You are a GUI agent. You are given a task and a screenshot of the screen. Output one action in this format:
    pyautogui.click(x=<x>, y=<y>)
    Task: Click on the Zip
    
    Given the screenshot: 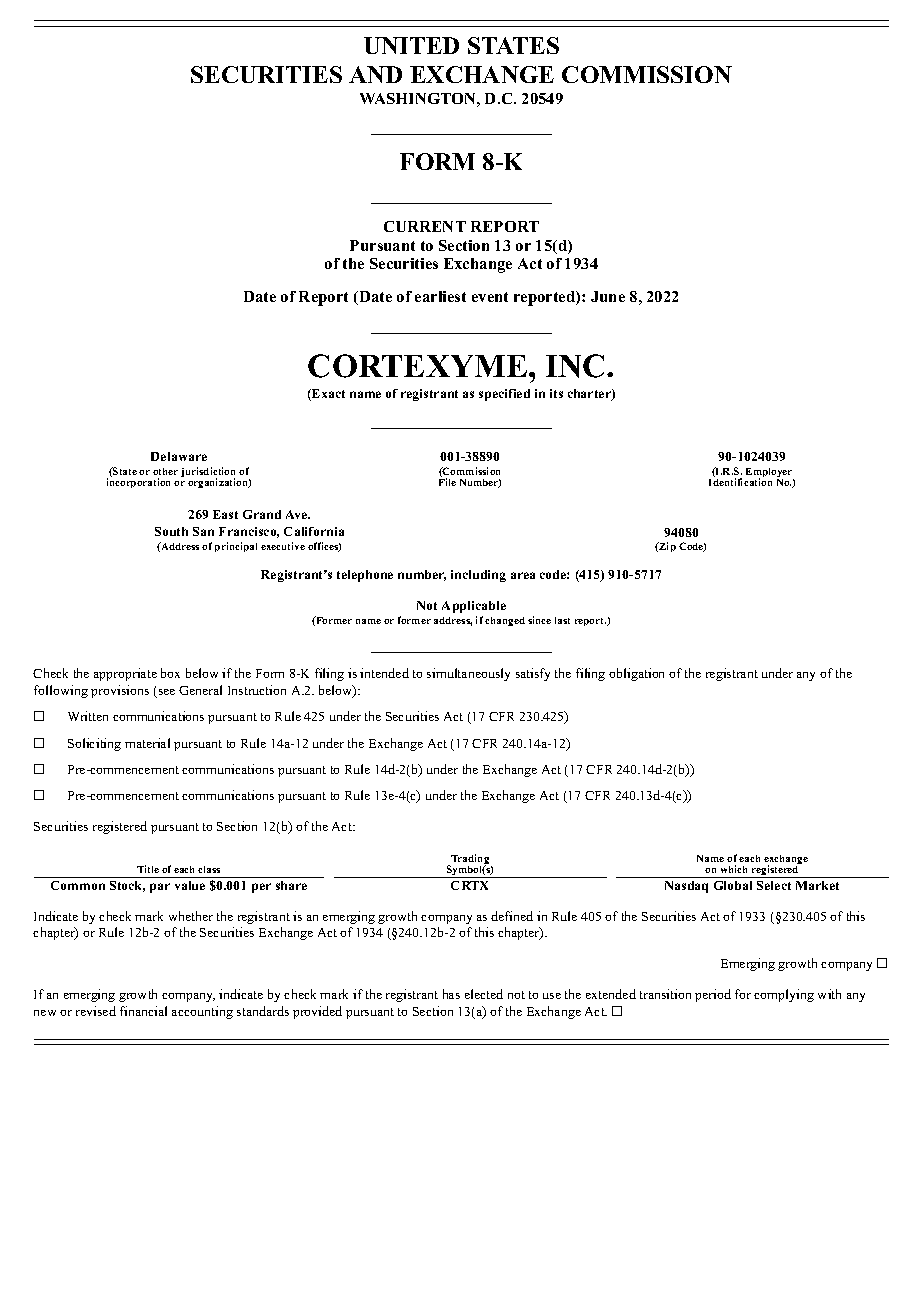 What is the action you would take?
    pyautogui.click(x=666, y=547)
